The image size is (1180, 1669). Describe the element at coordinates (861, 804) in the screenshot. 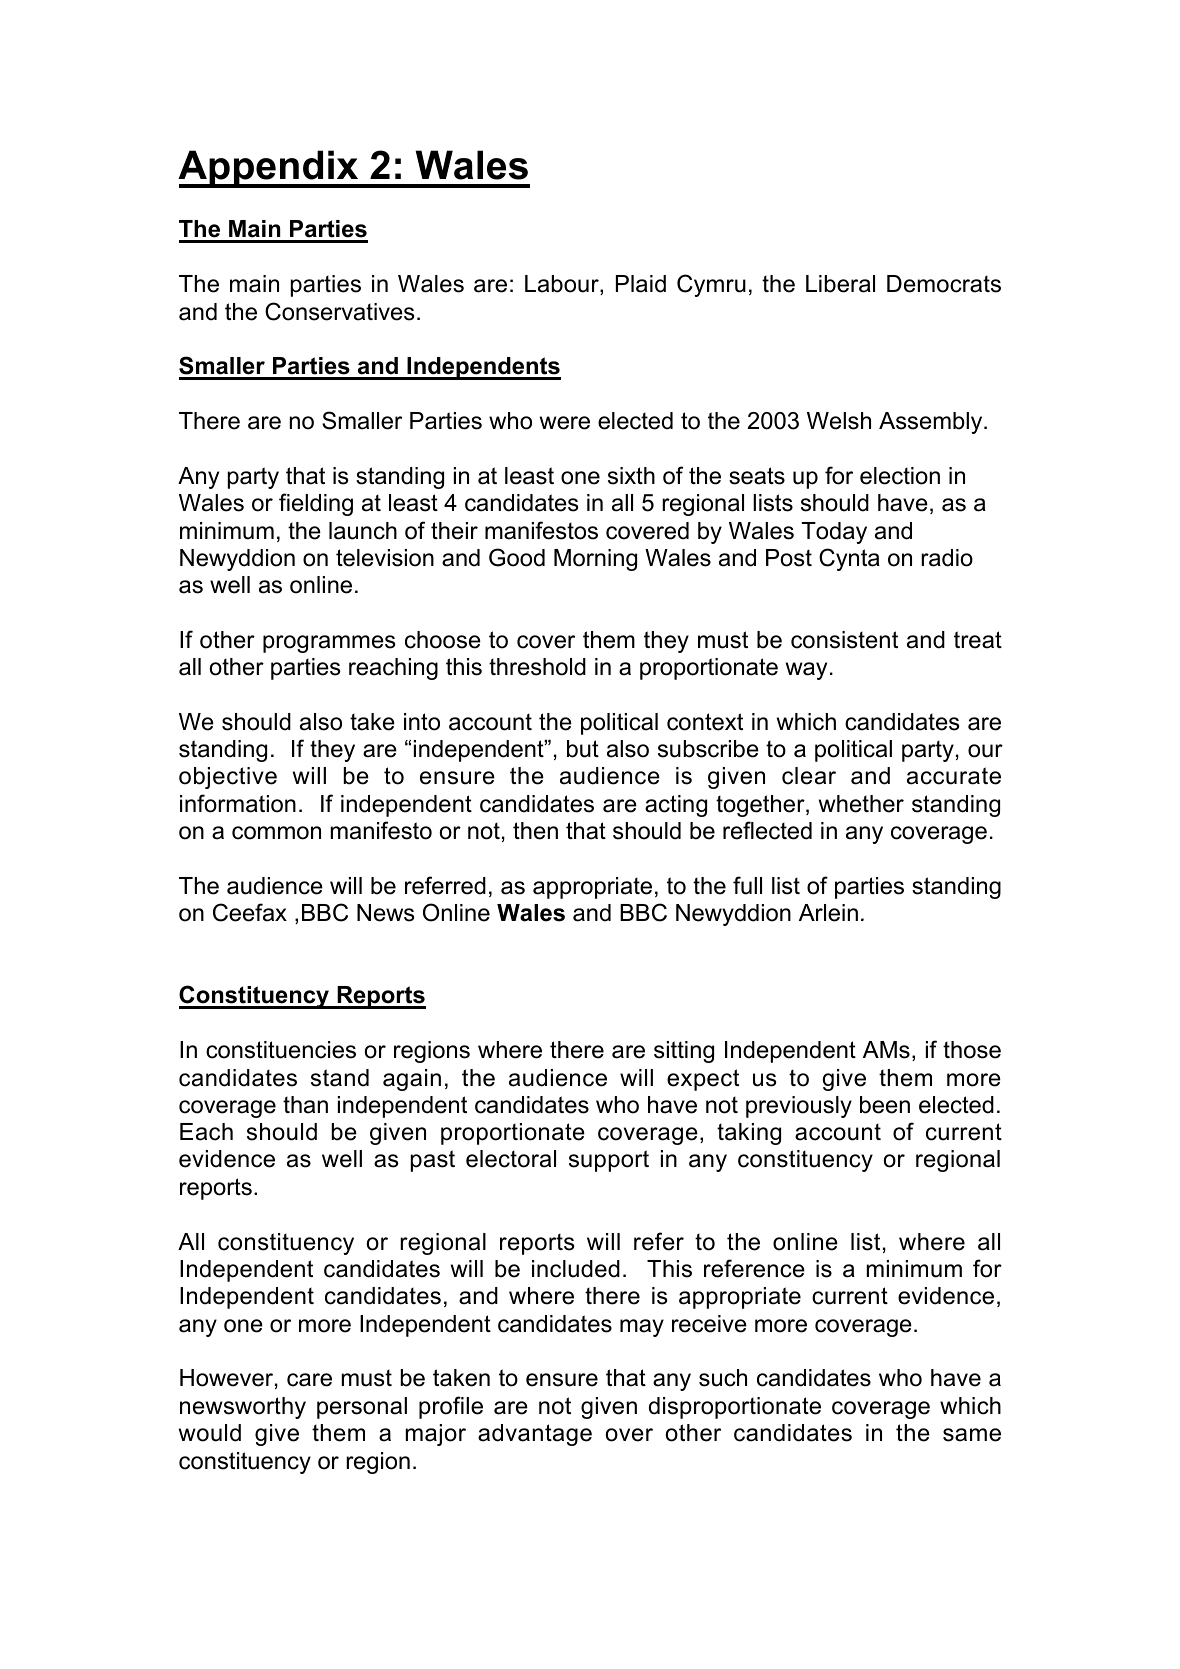

I see `whether` at that location.
